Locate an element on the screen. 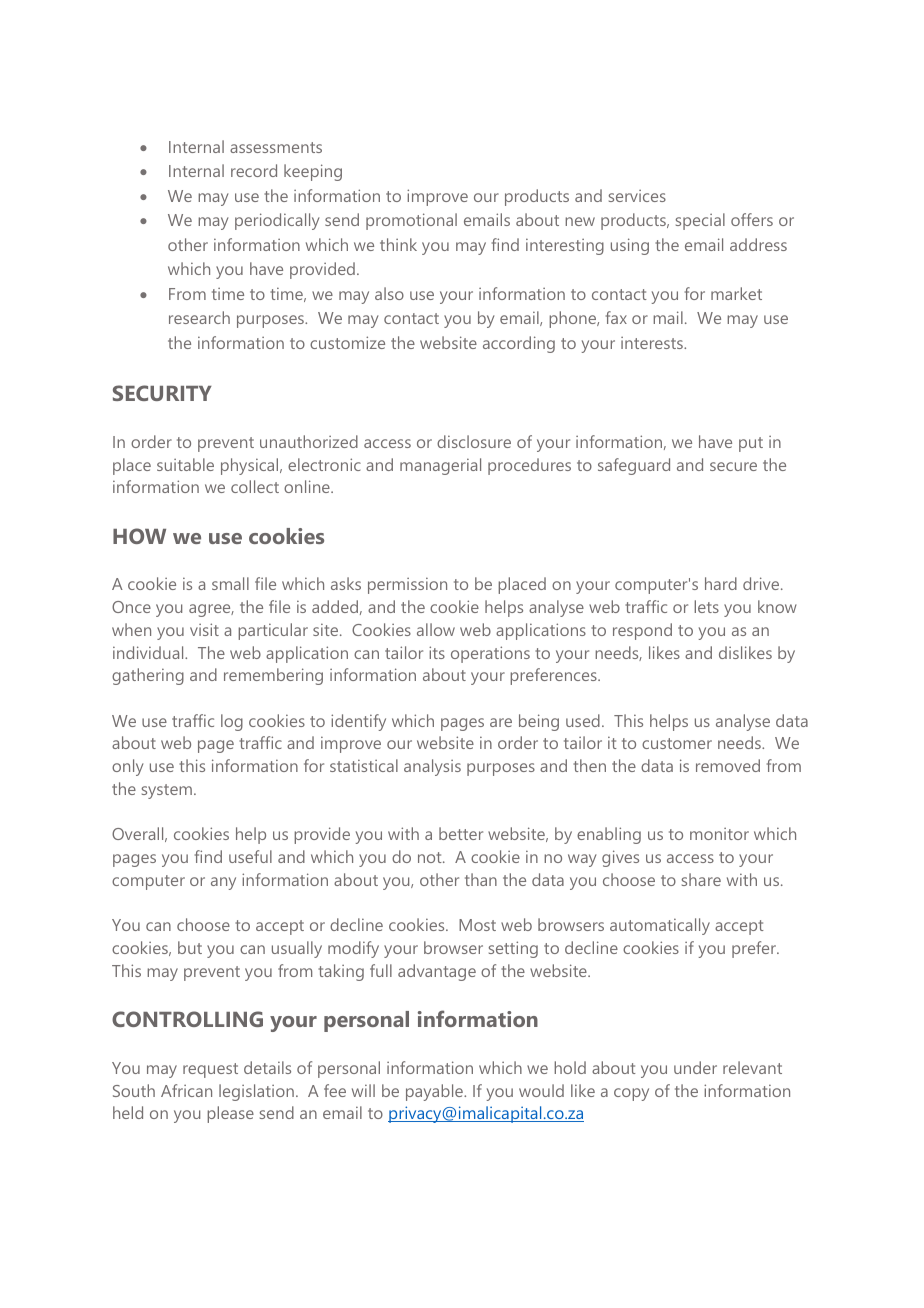 This screenshot has width=924, height=1308. managerial is located at coordinates (440, 466).
